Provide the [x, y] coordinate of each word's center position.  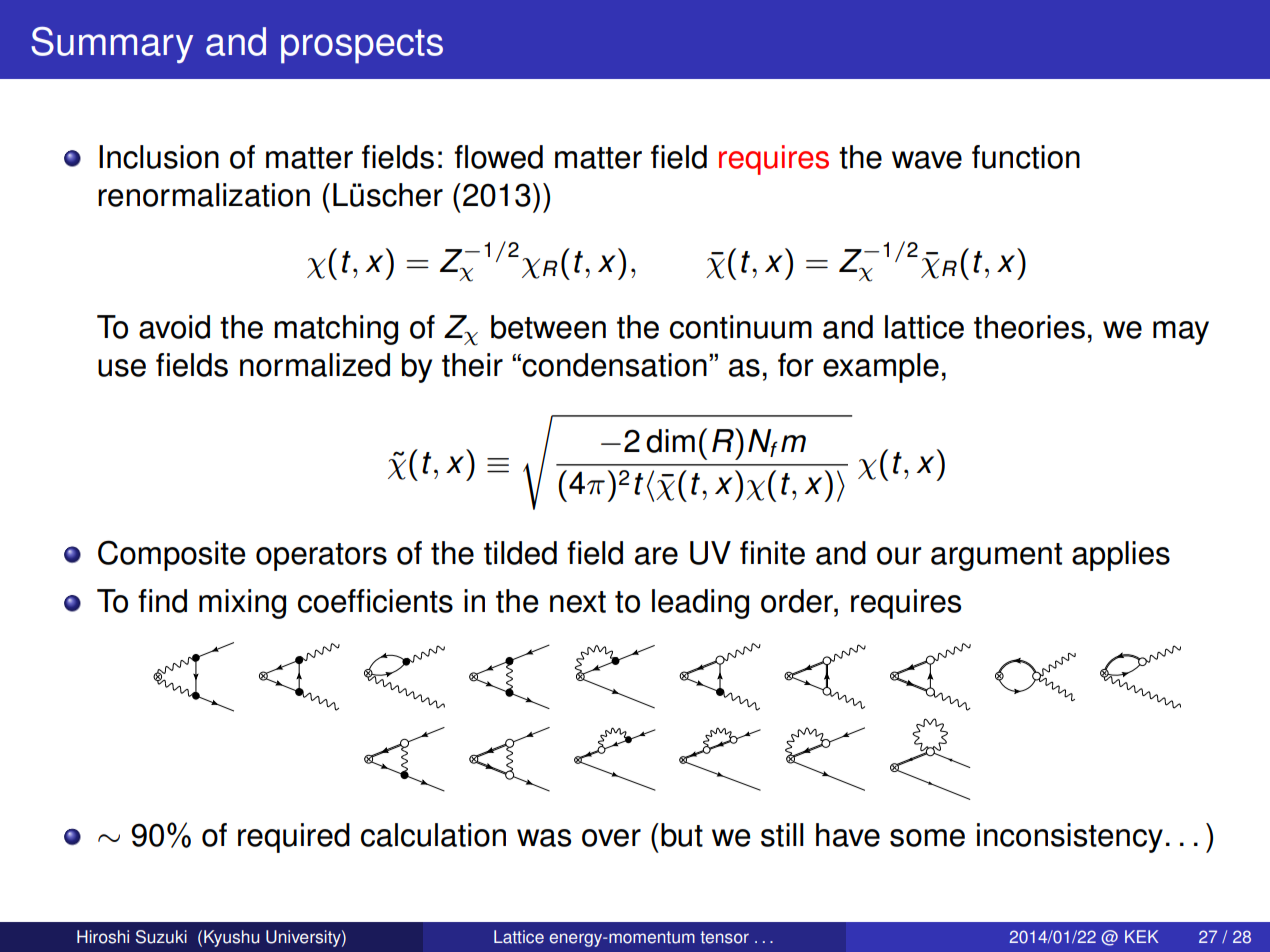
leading [700, 604]
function [1026, 157]
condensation [613, 365]
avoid [174, 327]
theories [1029, 327]
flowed [498, 157]
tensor [724, 937]
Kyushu [231, 938]
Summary [112, 45]
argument [996, 557]
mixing [242, 604]
